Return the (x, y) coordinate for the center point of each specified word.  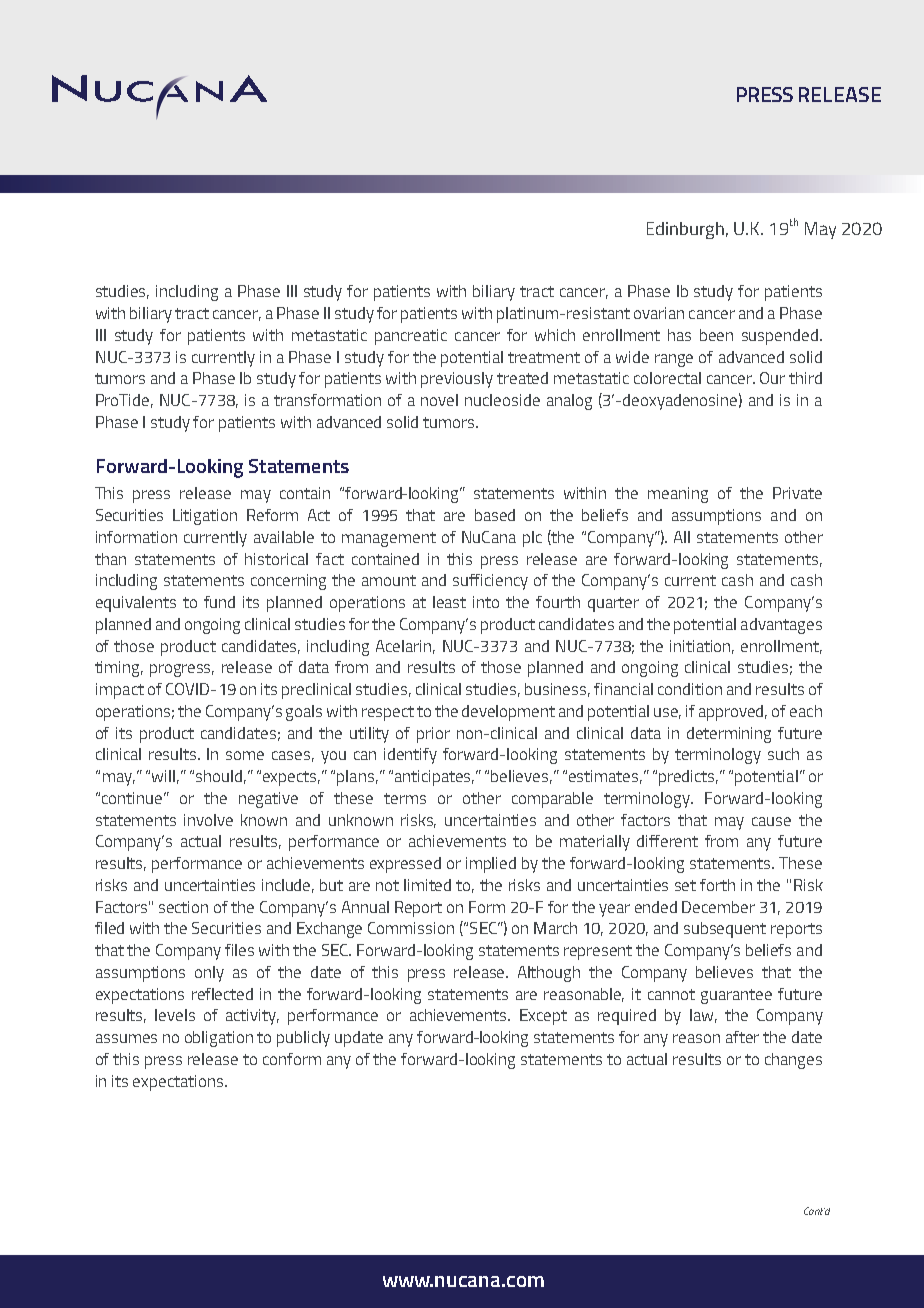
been (716, 335)
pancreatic (411, 337)
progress (182, 670)
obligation (219, 1039)
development (508, 713)
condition (690, 689)
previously (457, 380)
